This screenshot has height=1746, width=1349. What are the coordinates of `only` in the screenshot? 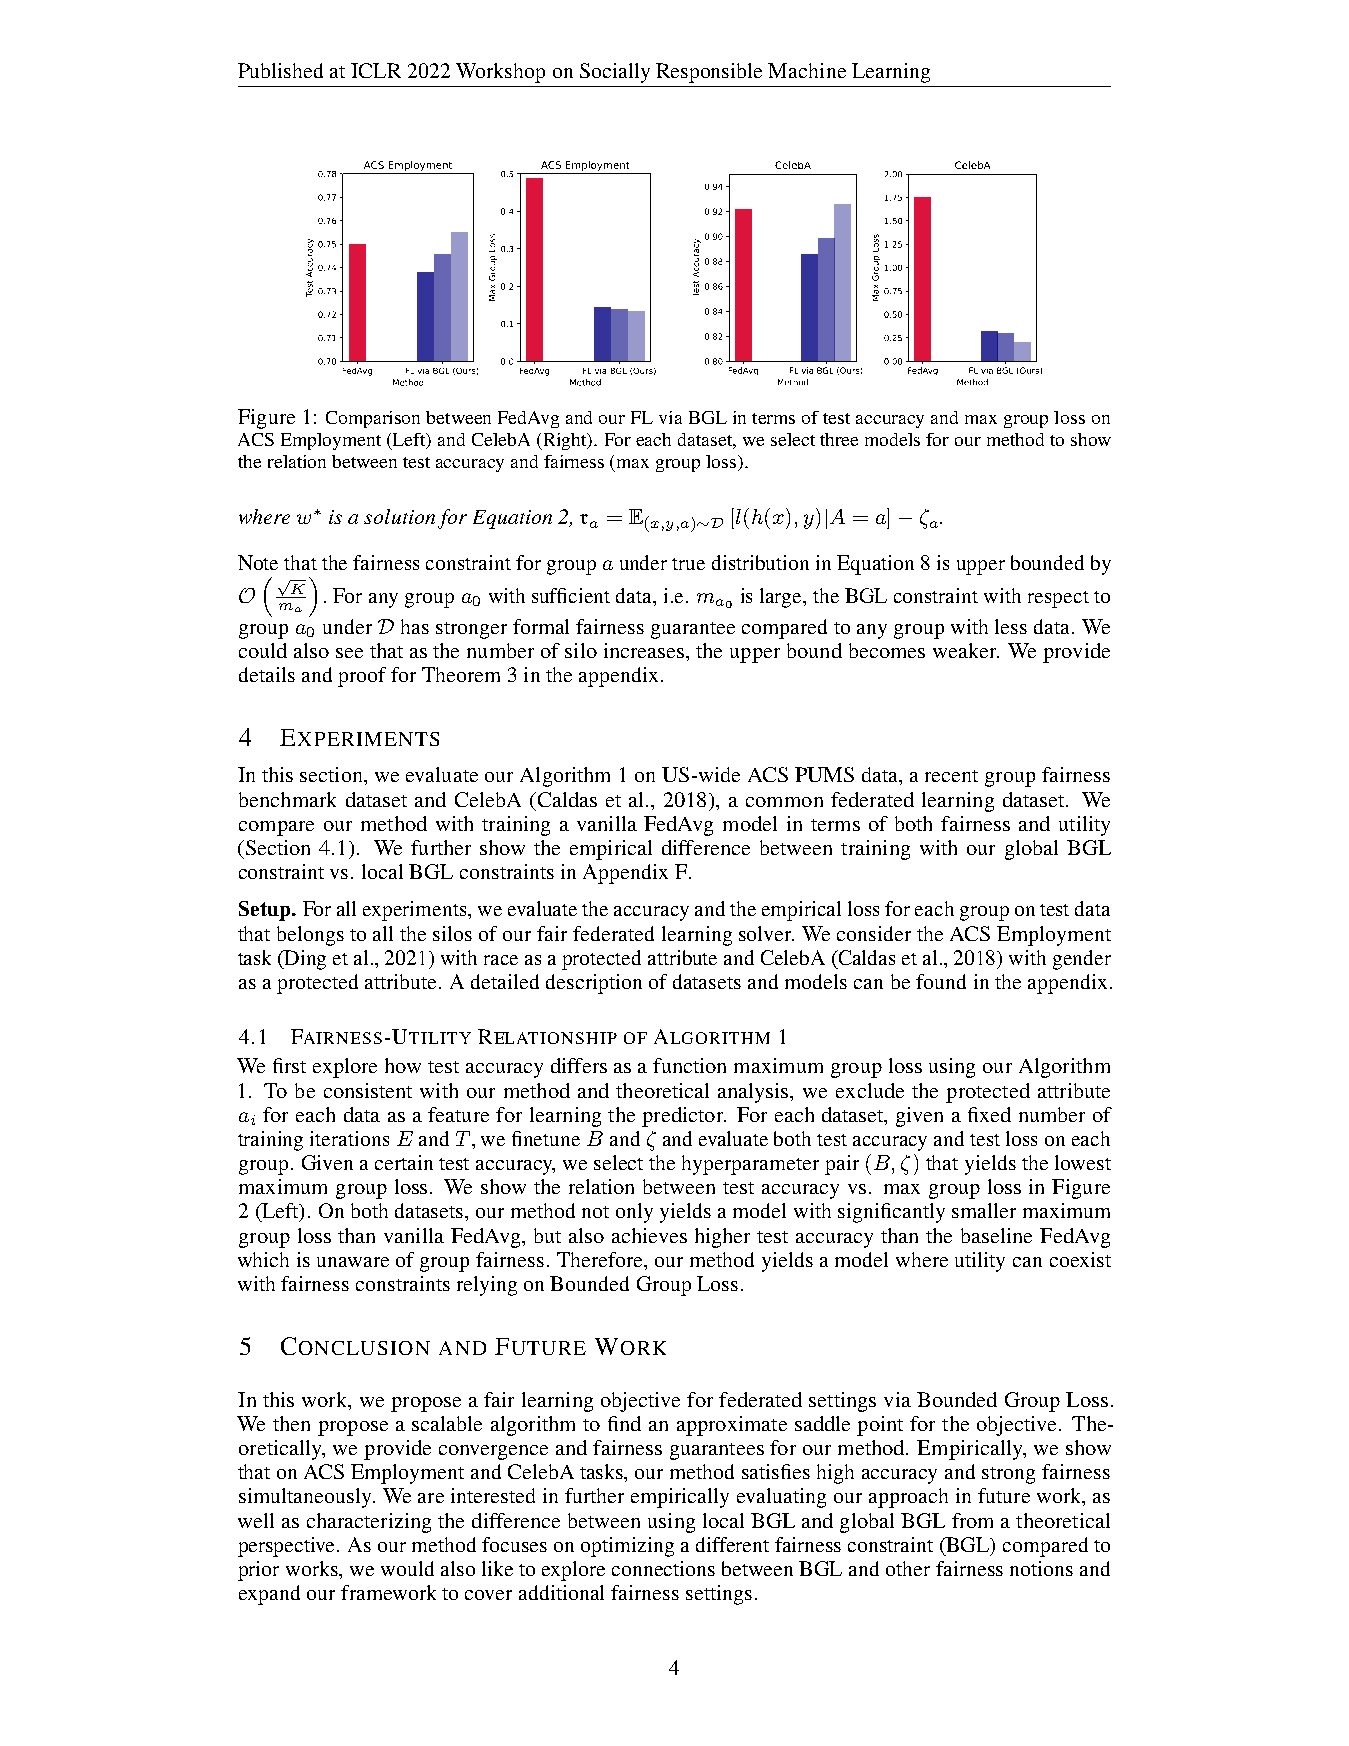 It's located at (634, 1213).
